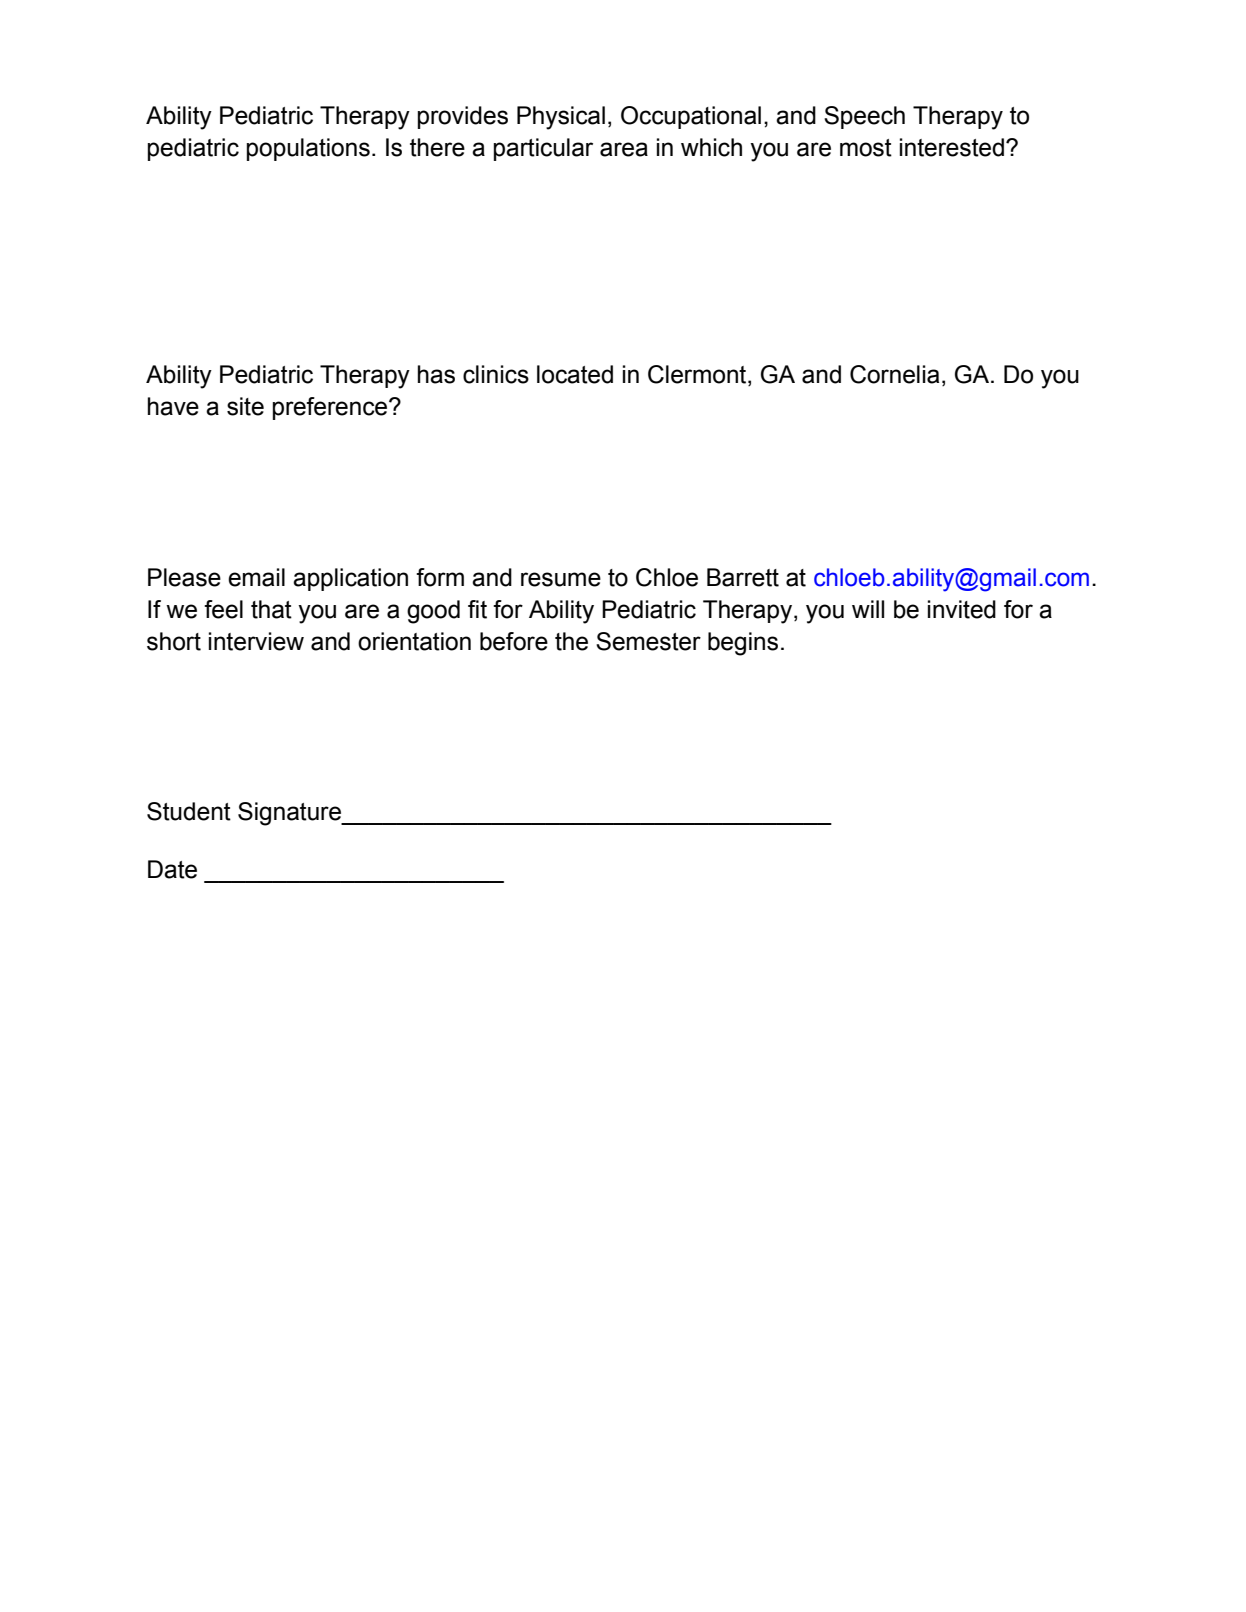 This image has width=1246, height=1612. Describe the element at coordinates (743, 577) in the image. I see `Barrett` at that location.
